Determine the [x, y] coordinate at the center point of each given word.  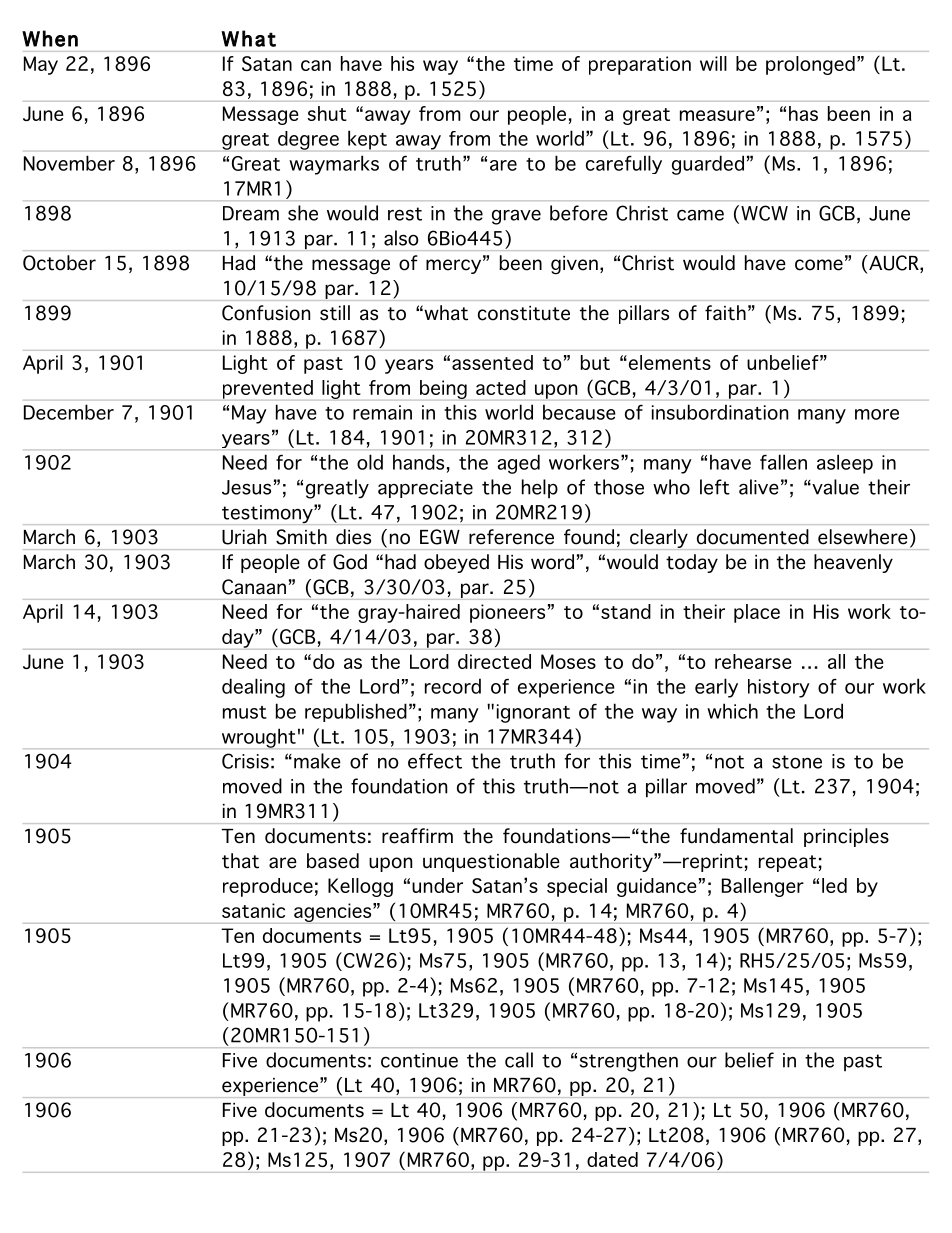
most [665, 1111]
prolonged [810, 65]
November [69, 163]
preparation [640, 65]
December [69, 412]
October [59, 263]
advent [472, 1111]
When [50, 38]
